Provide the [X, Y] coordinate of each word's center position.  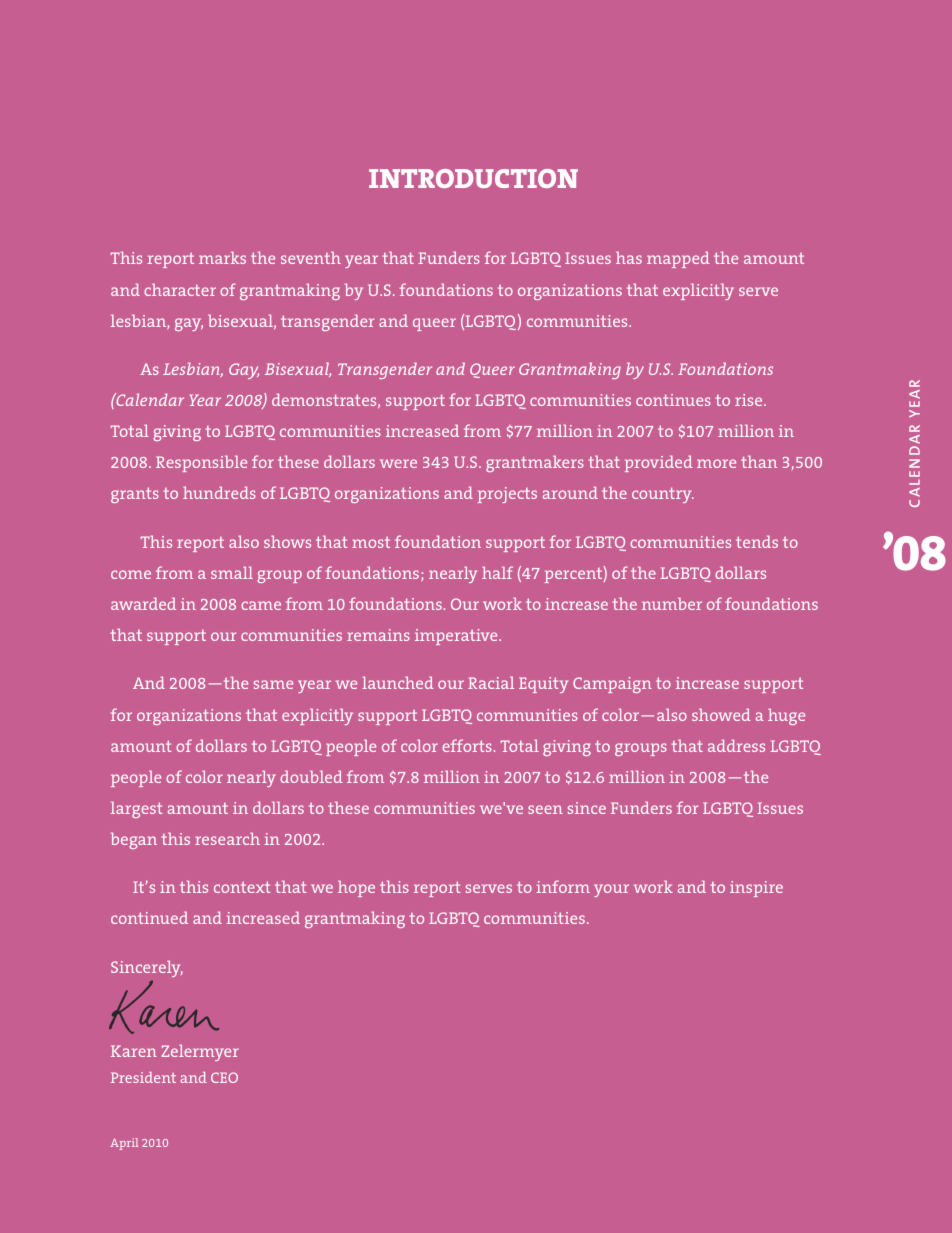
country [663, 495]
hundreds [219, 492]
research [227, 838]
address [736, 745]
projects [507, 495]
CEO [224, 1077]
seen [545, 809]
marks [222, 257]
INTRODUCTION [473, 178]
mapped [678, 259]
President [143, 1077]
